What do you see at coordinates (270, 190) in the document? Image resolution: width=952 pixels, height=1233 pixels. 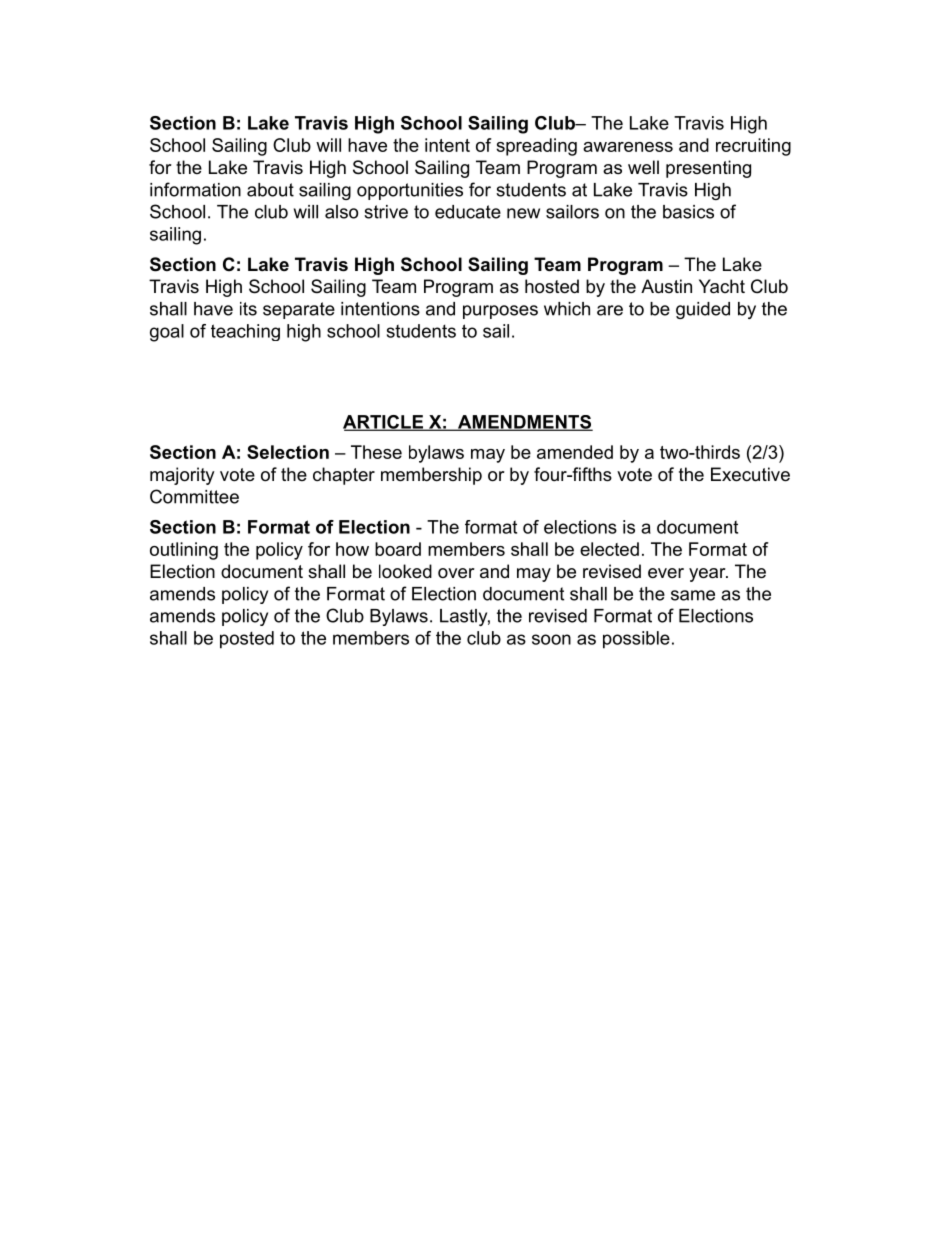 I see `about` at bounding box center [270, 190].
